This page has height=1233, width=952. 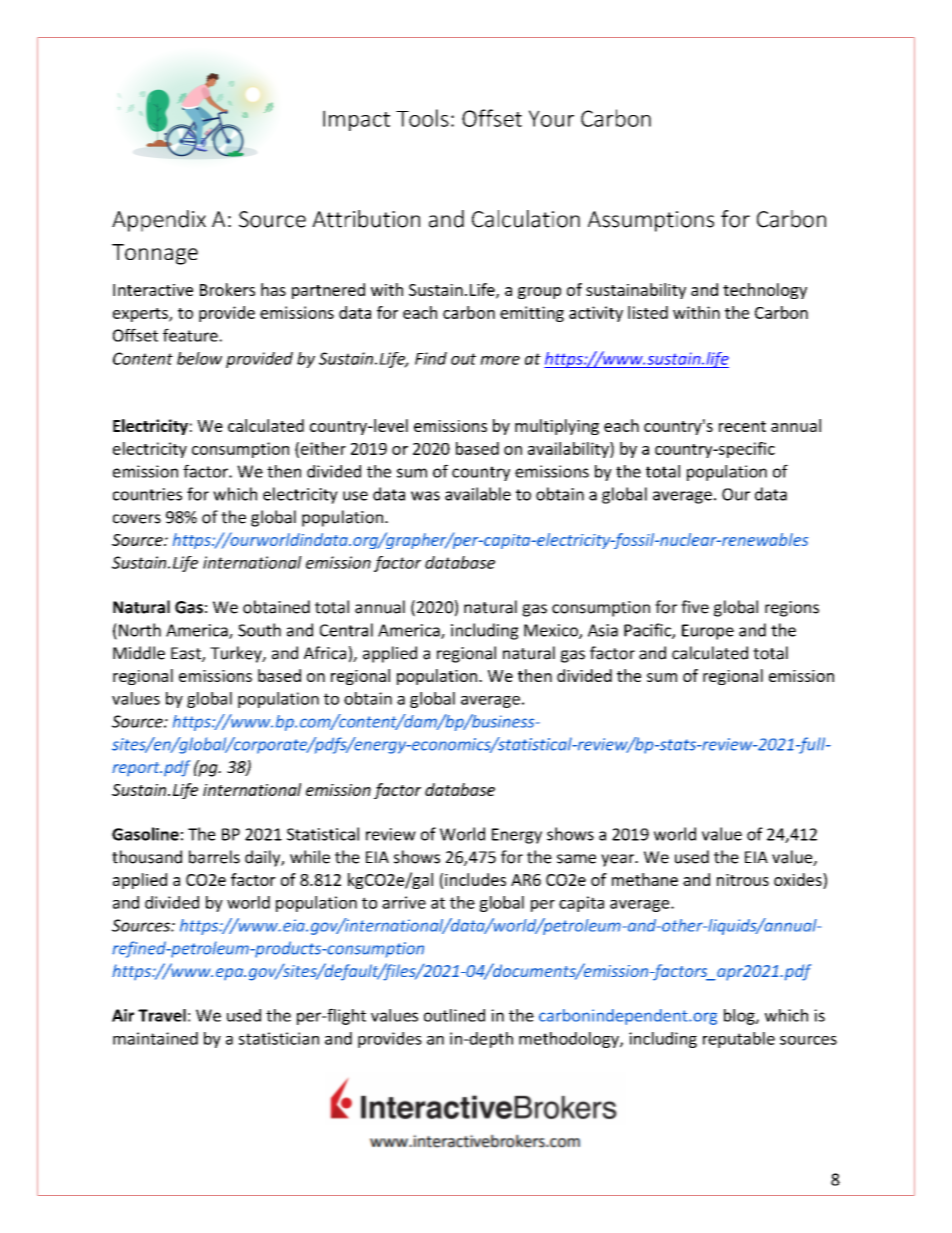 What do you see at coordinates (162, 1015) in the page?
I see `Travel` at bounding box center [162, 1015].
